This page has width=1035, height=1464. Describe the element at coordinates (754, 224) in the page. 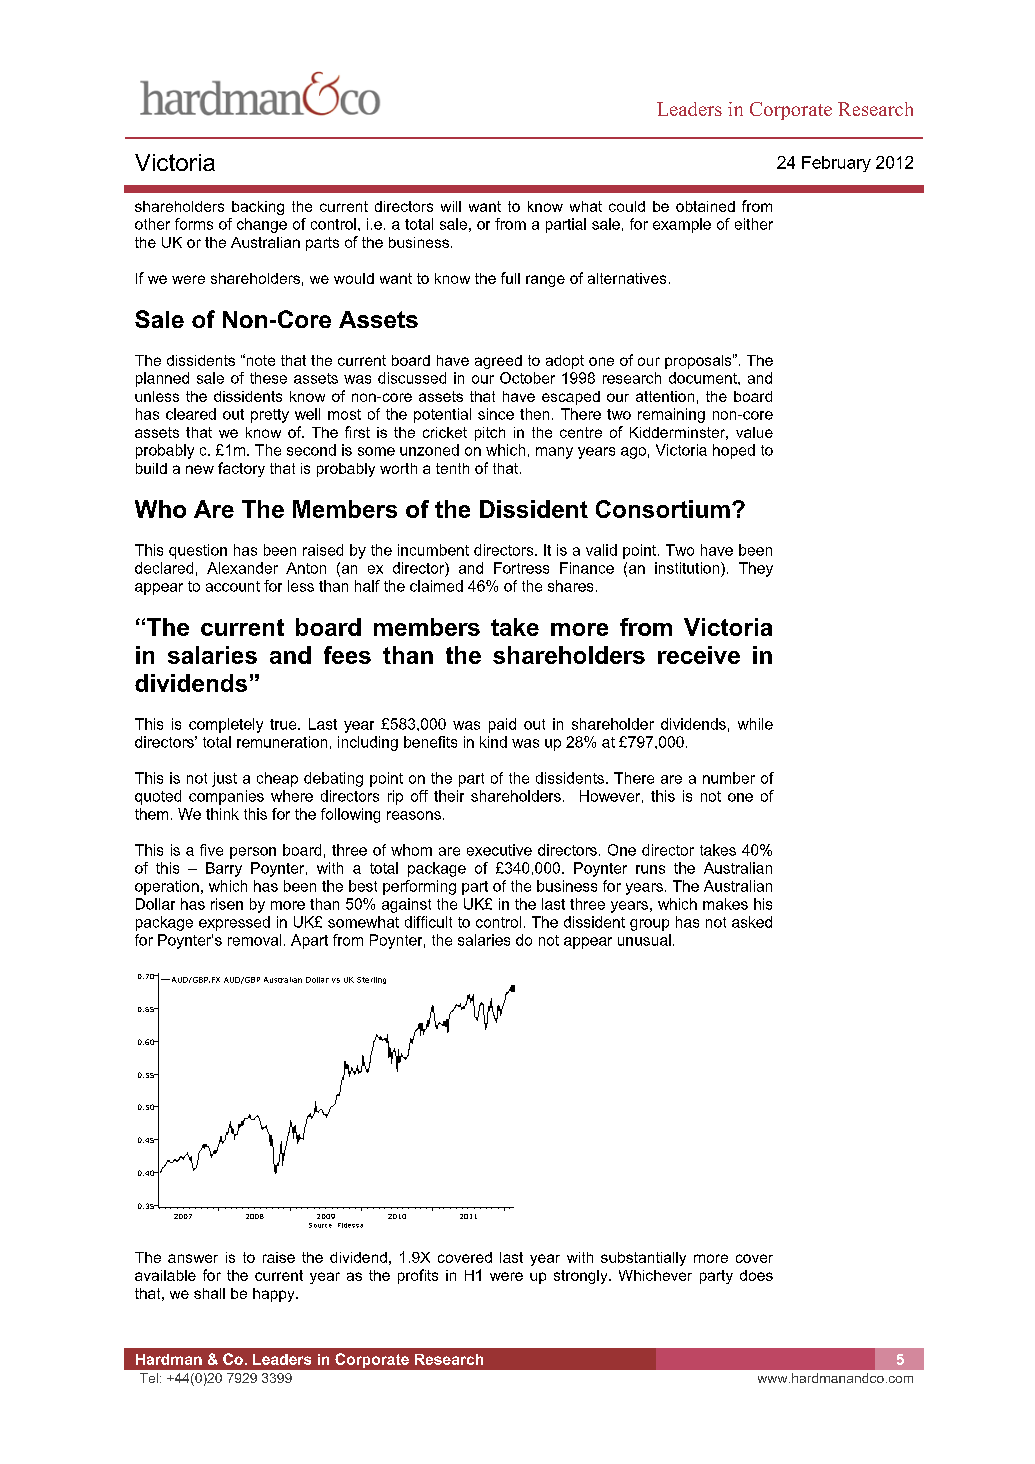

I see `either` at that location.
